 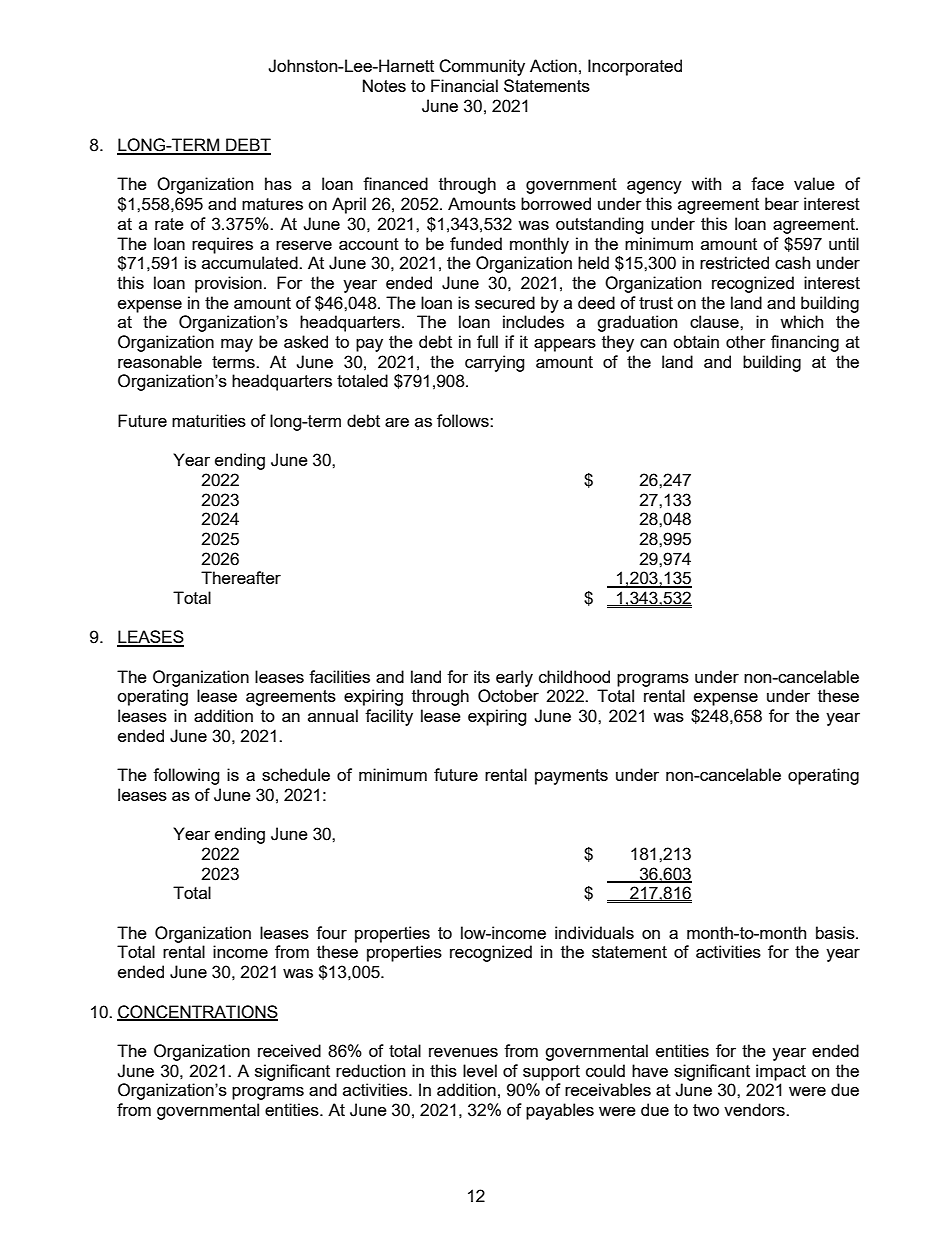 What do you see at coordinates (480, 1070) in the screenshot?
I see `level` at bounding box center [480, 1070].
